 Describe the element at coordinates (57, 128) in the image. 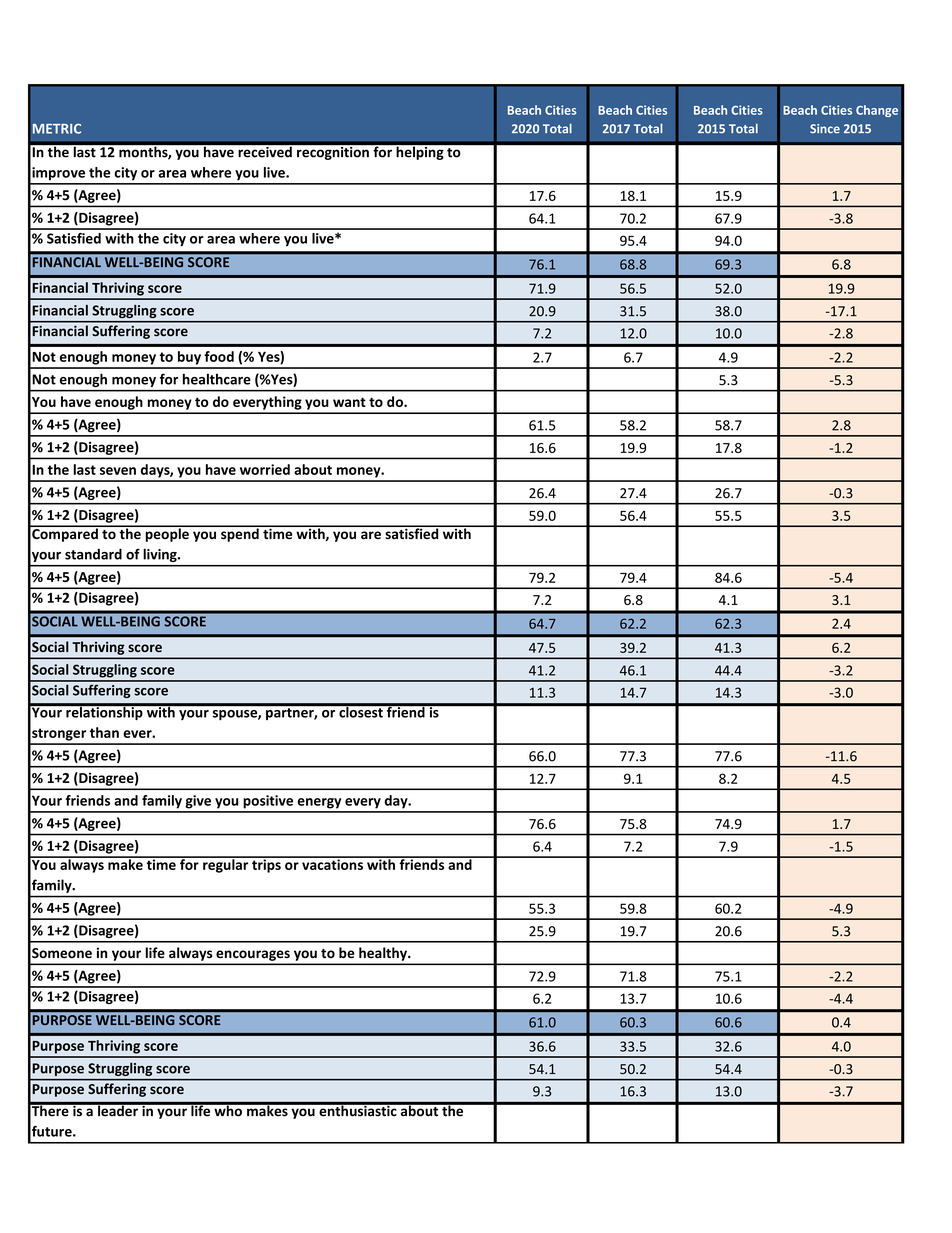

I see `METRIC` at that location.
